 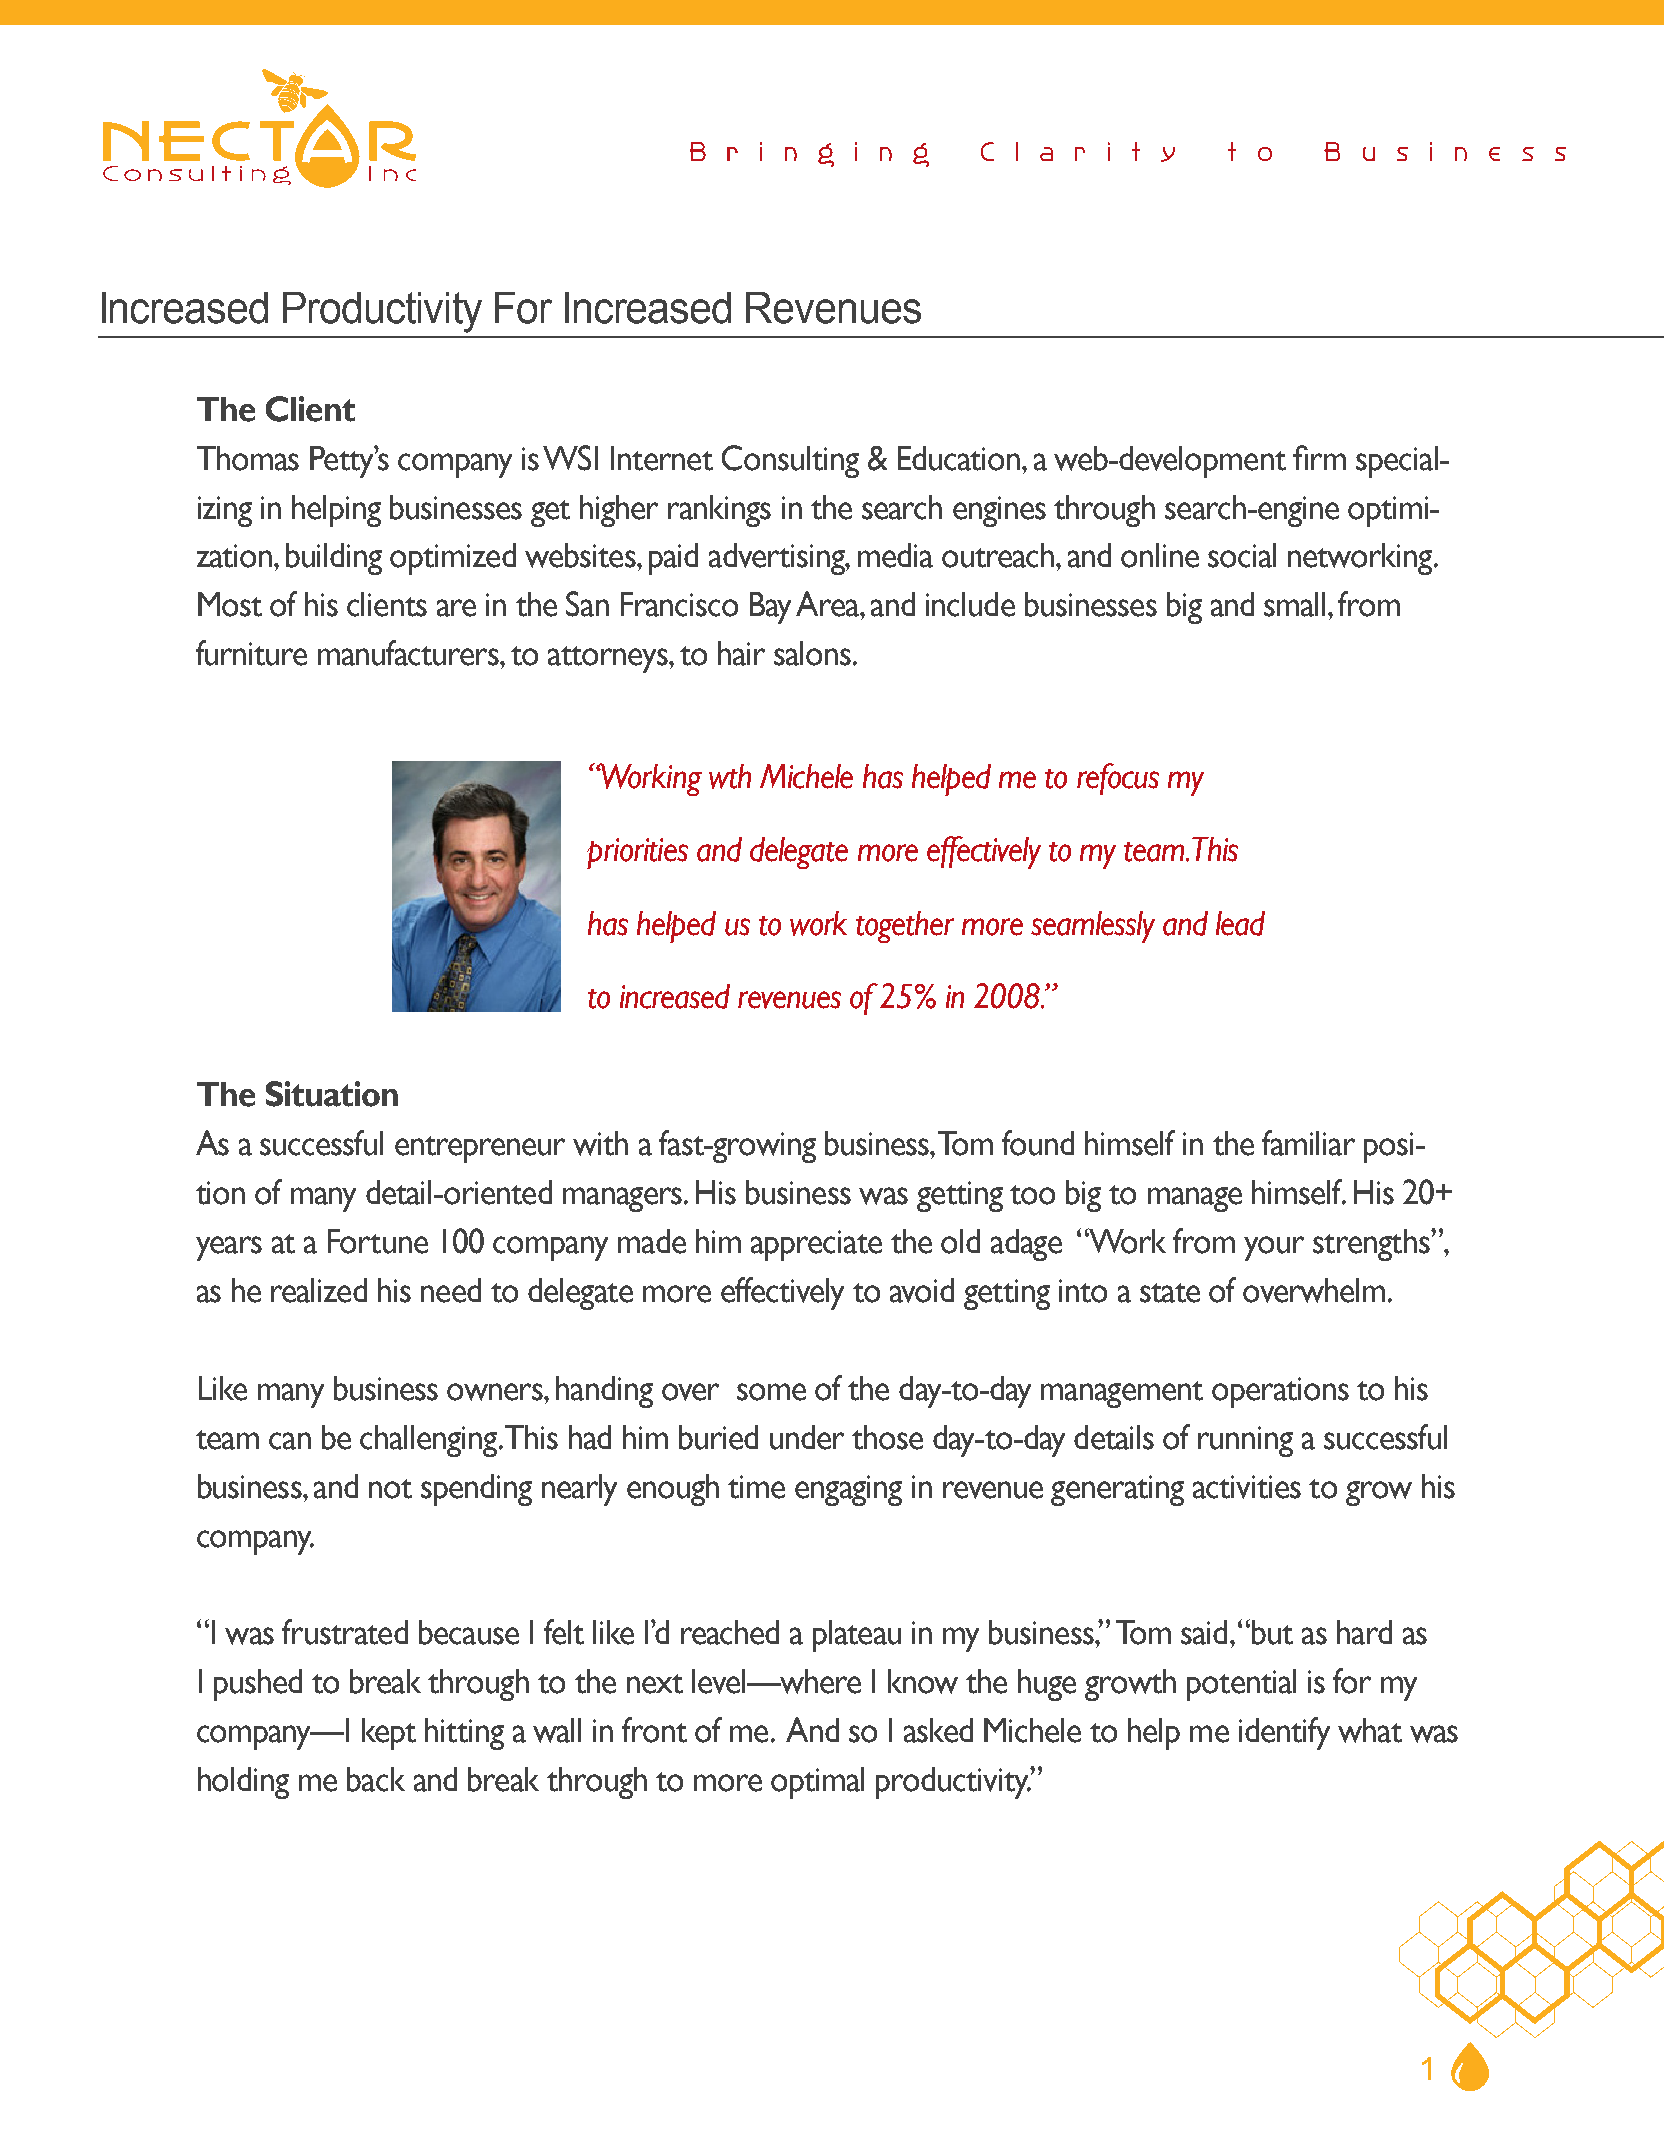 I want to click on priorities, so click(x=637, y=853).
